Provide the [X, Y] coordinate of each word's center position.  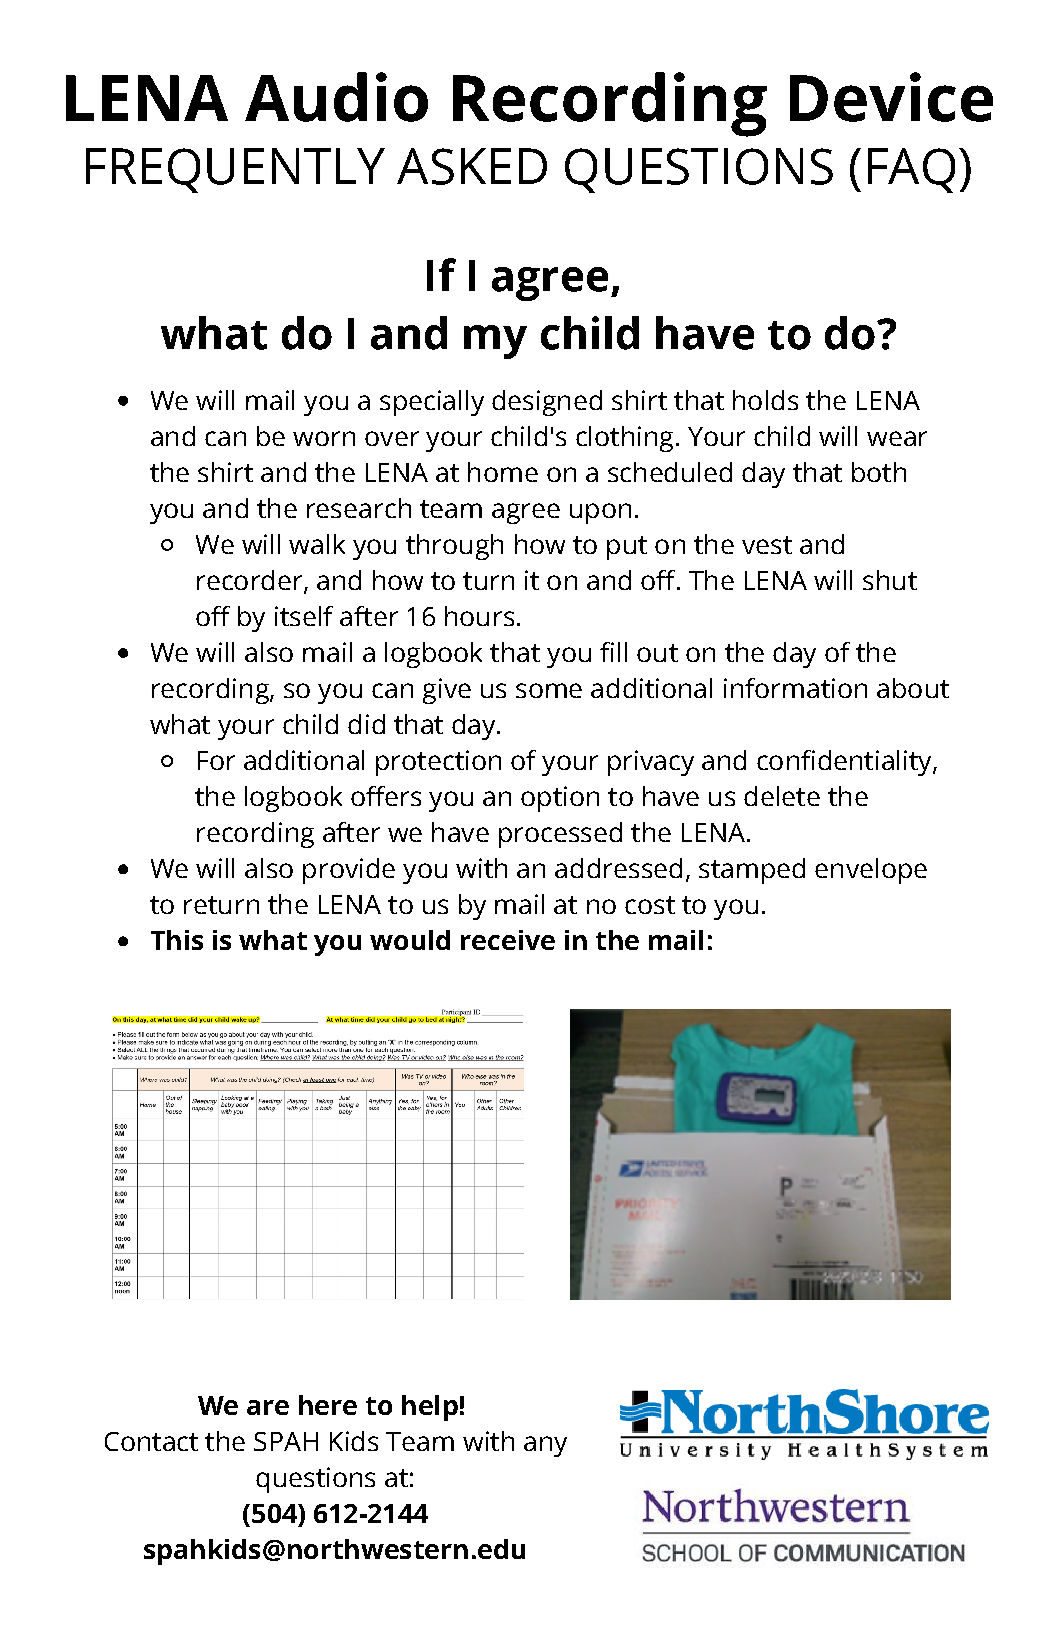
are [268, 1407]
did [366, 724]
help [430, 1408]
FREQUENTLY [235, 170]
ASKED [472, 166]
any [545, 1446]
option [560, 799]
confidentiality [845, 763]
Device [891, 97]
